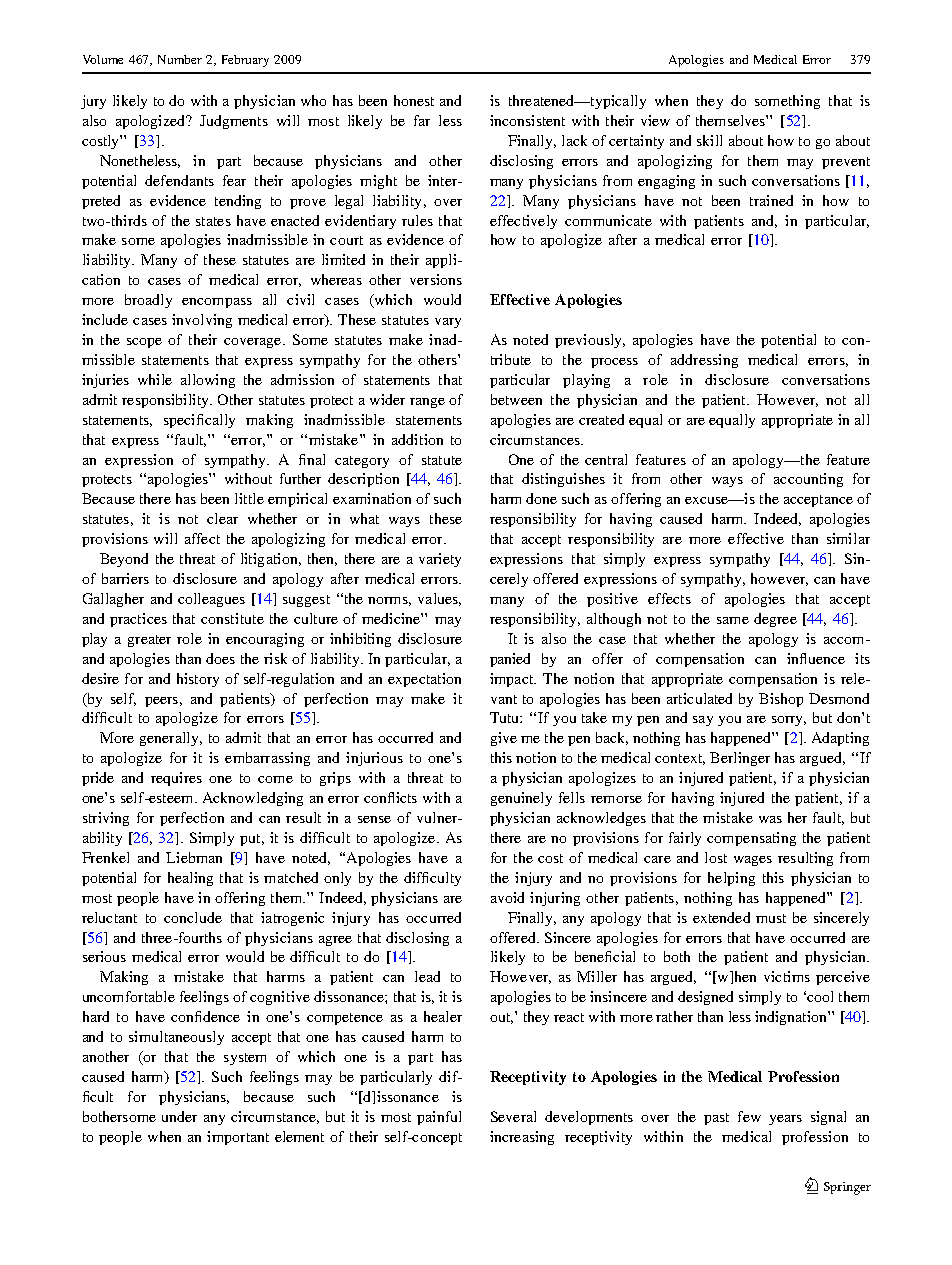  Describe the element at coordinates (211, 600) in the screenshot. I see `colleagues` at that location.
